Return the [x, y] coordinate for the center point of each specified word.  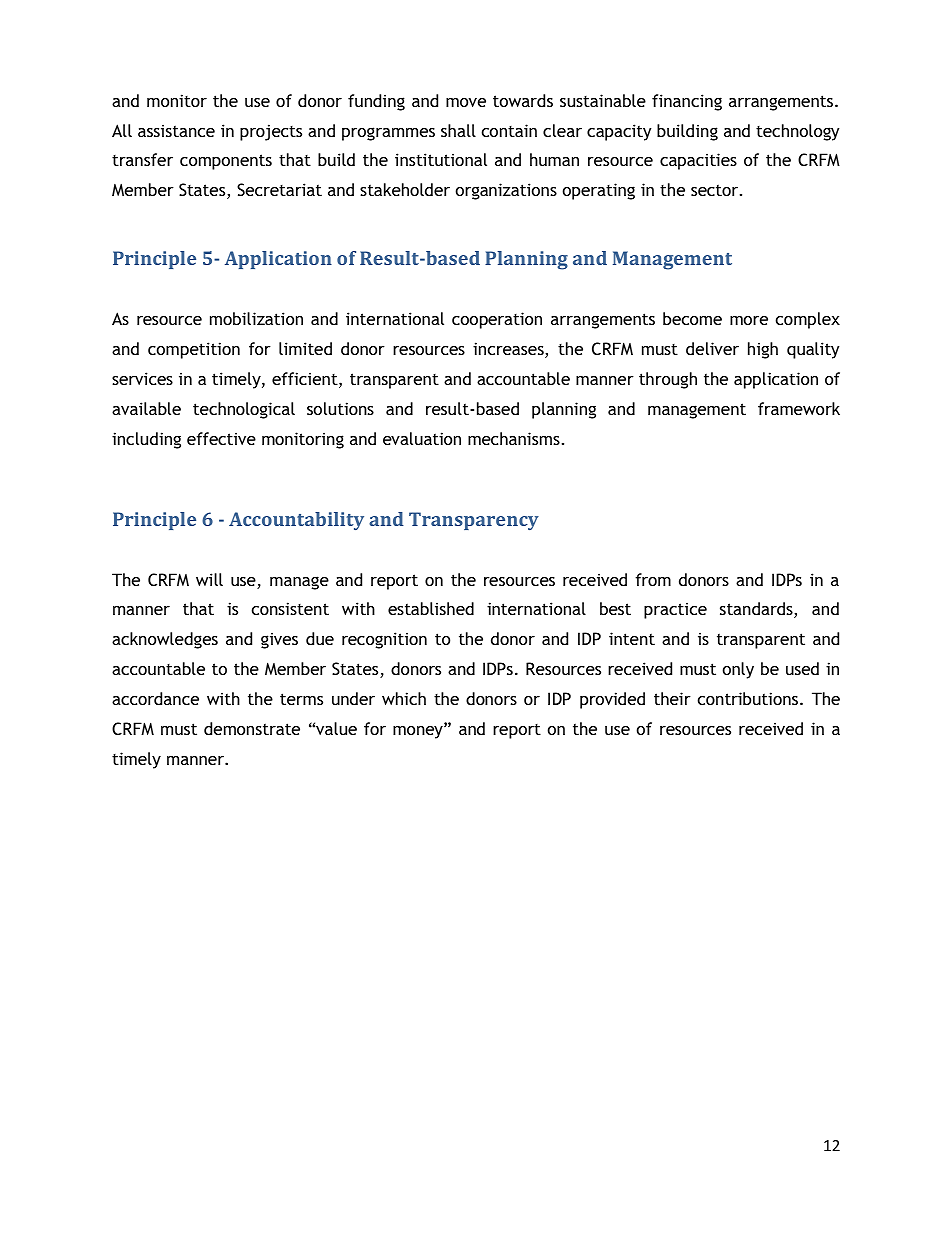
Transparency [474, 521]
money [419, 732]
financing [687, 102]
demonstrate [252, 728]
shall [458, 130]
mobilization [256, 318]
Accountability [296, 521]
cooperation [497, 320]
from [653, 579]
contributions [749, 698]
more [749, 320]
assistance [176, 130]
